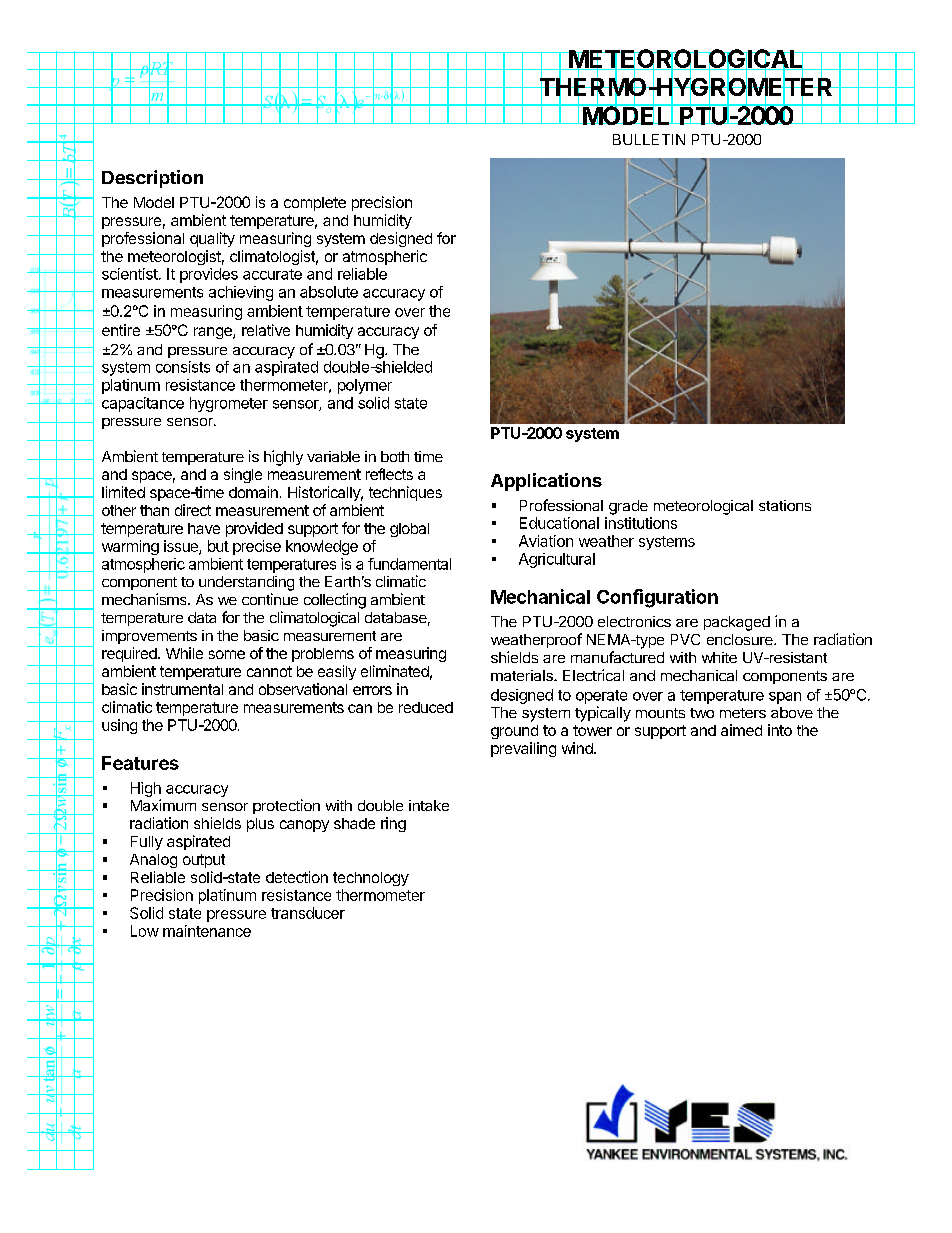 This screenshot has height=1233, width=952. Describe the element at coordinates (409, 530) in the screenshot. I see `global` at that location.
